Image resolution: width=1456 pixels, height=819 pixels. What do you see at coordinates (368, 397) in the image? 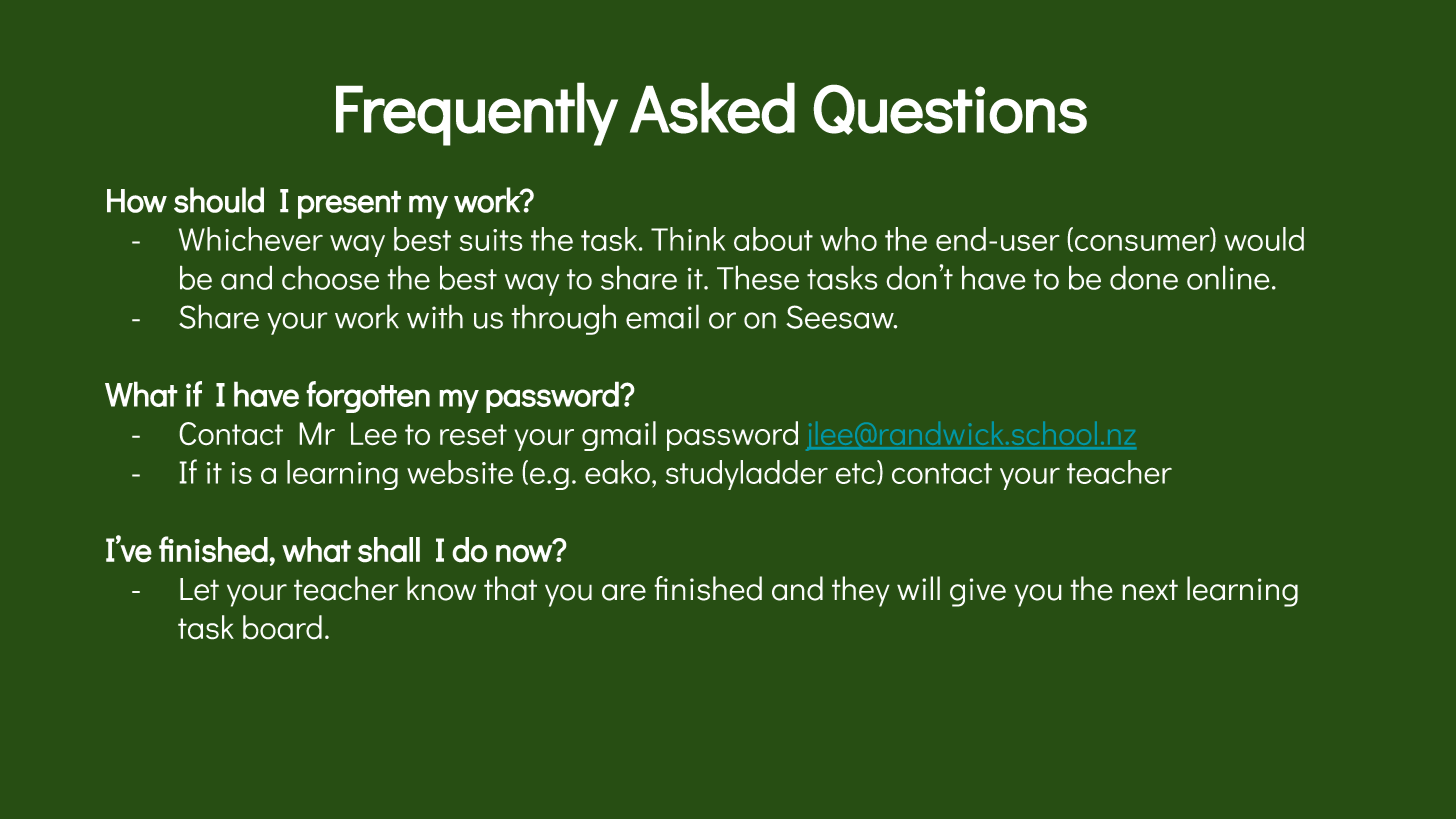
I see `forgotten` at bounding box center [368, 397].
